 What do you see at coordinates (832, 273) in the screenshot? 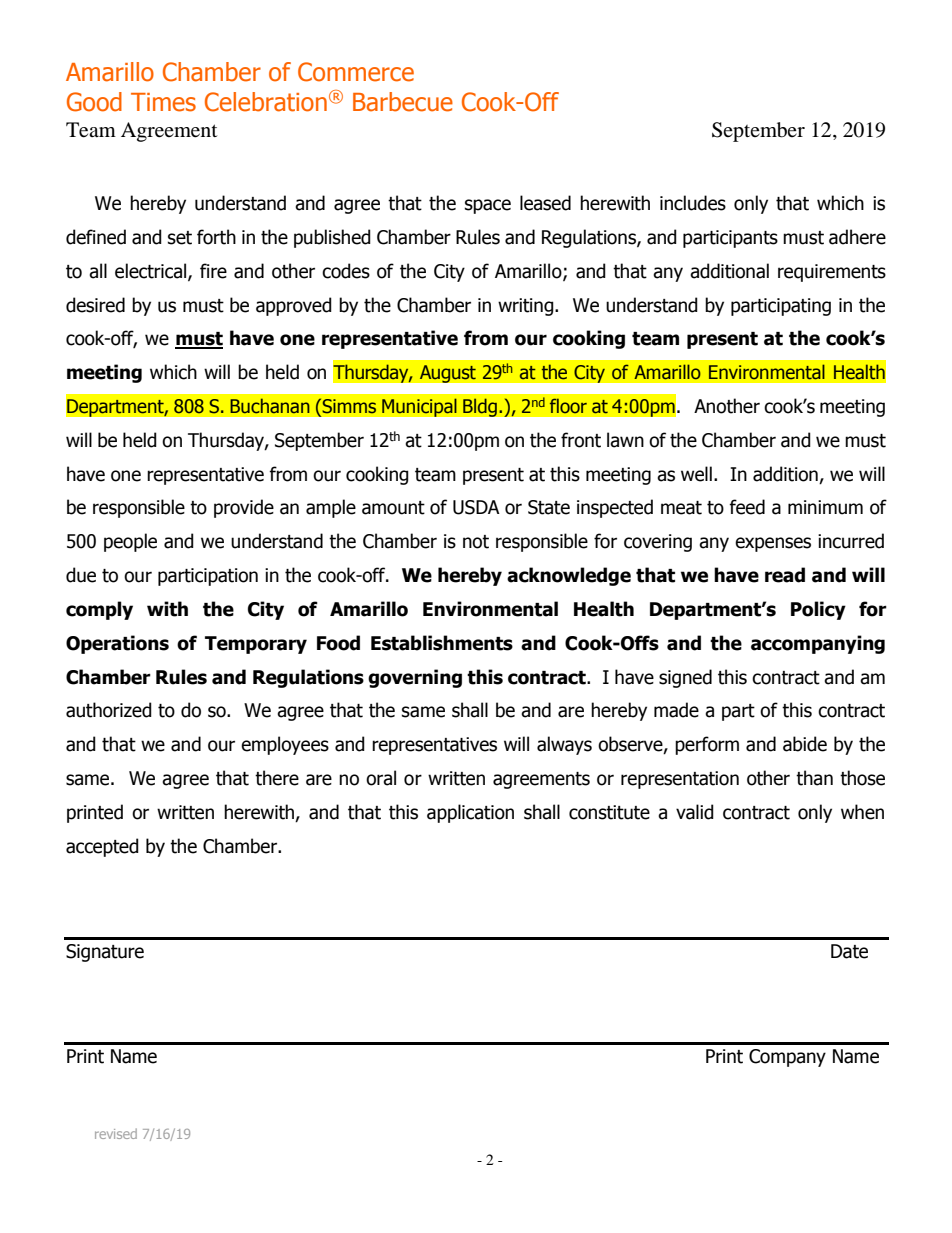
I see `requirements` at bounding box center [832, 273].
